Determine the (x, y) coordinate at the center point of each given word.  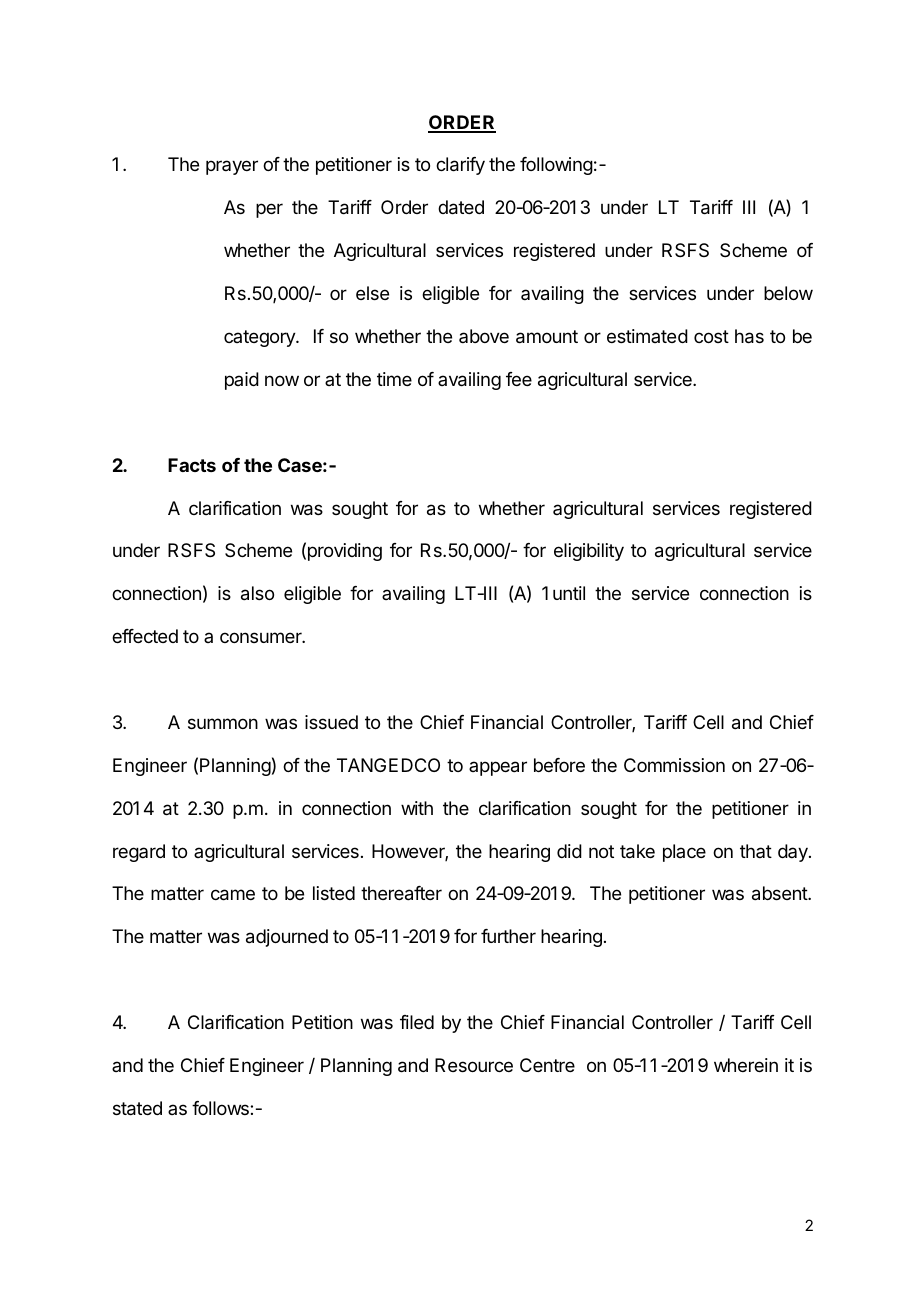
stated (137, 1108)
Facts (192, 465)
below (788, 293)
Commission (674, 765)
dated (461, 207)
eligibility (589, 552)
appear (498, 768)
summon (223, 723)
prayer (232, 167)
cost (711, 336)
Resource (474, 1065)
